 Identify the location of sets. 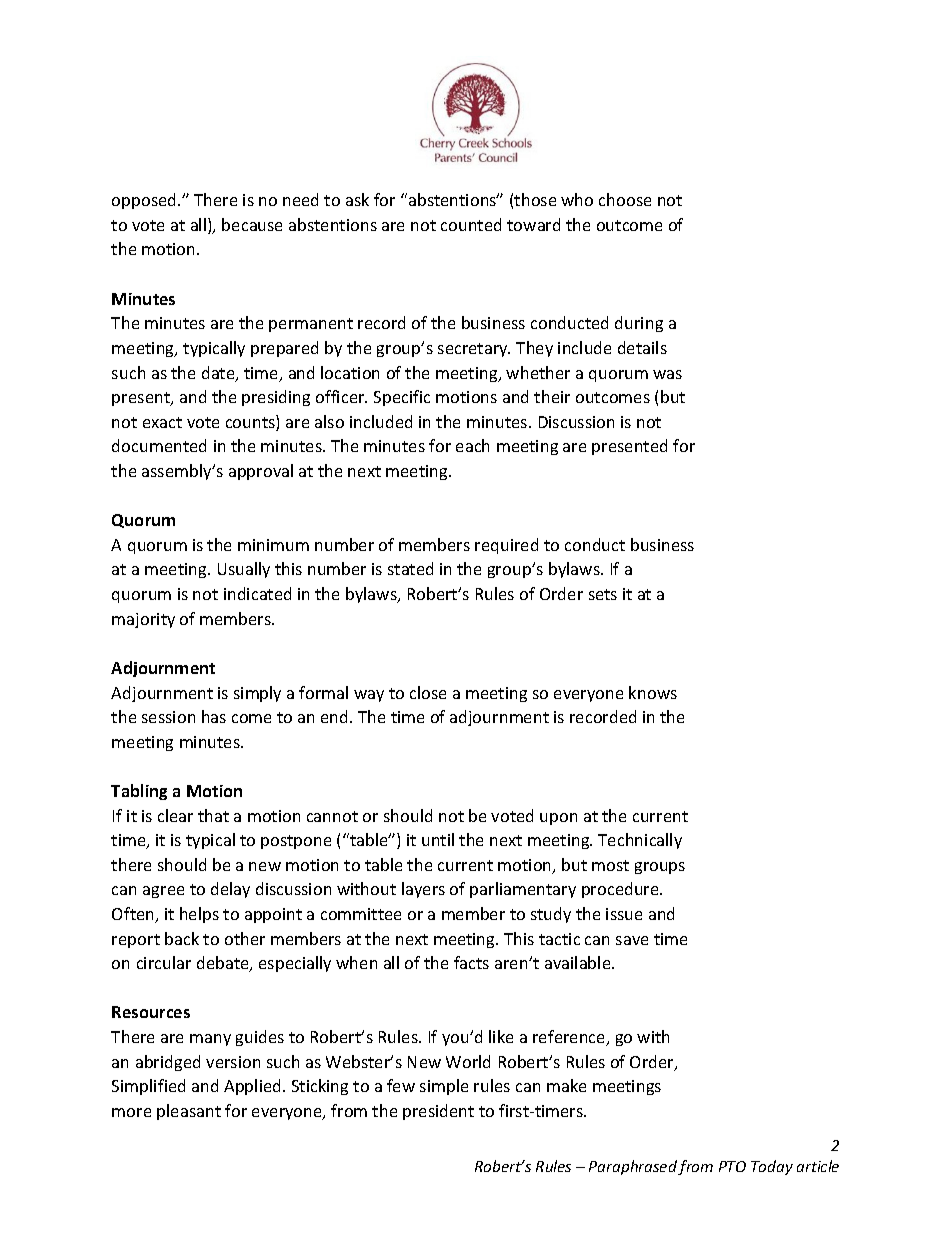
(603, 594).
